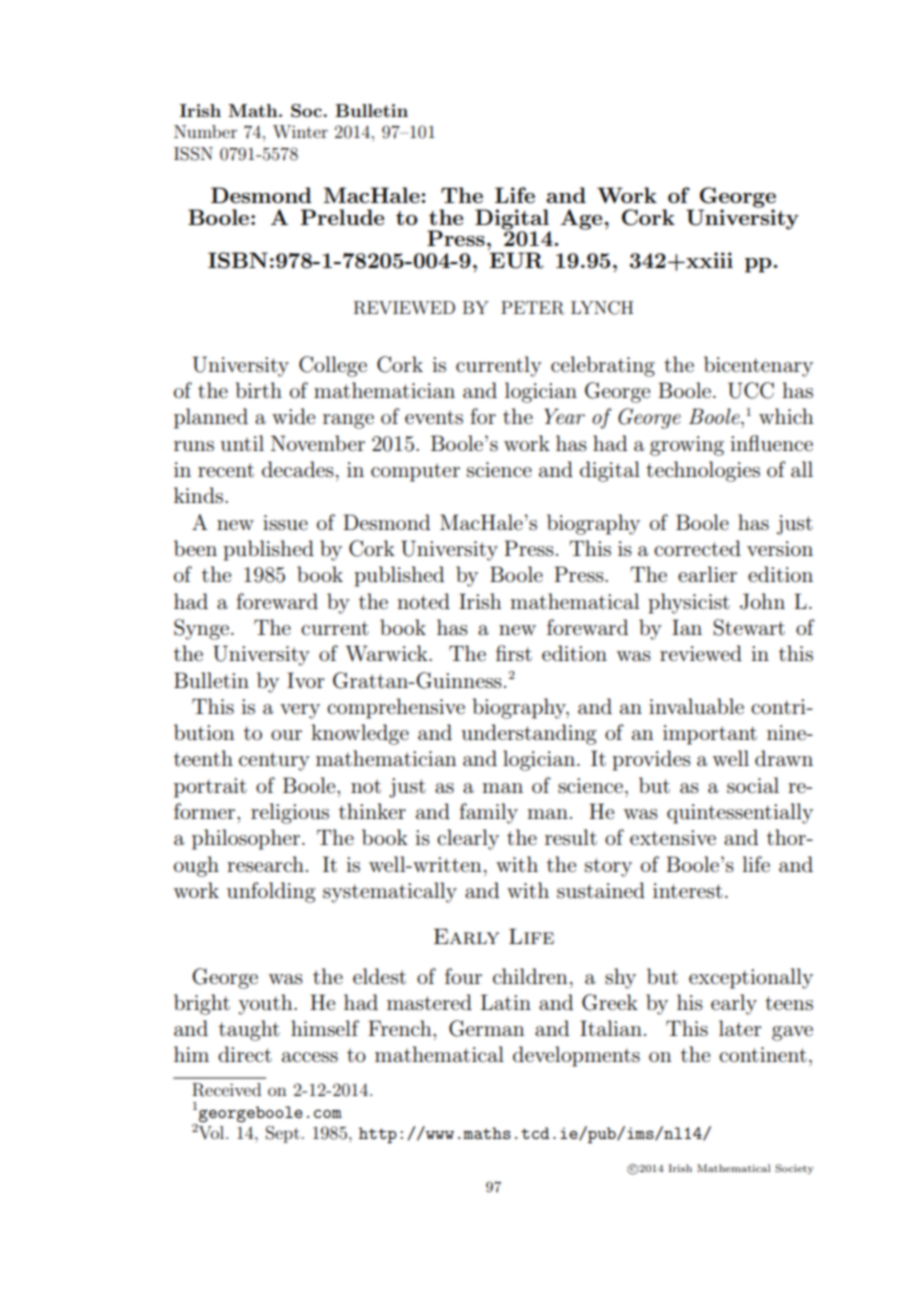 This screenshot has width=924, height=1308. I want to click on developments, so click(576, 1056).
